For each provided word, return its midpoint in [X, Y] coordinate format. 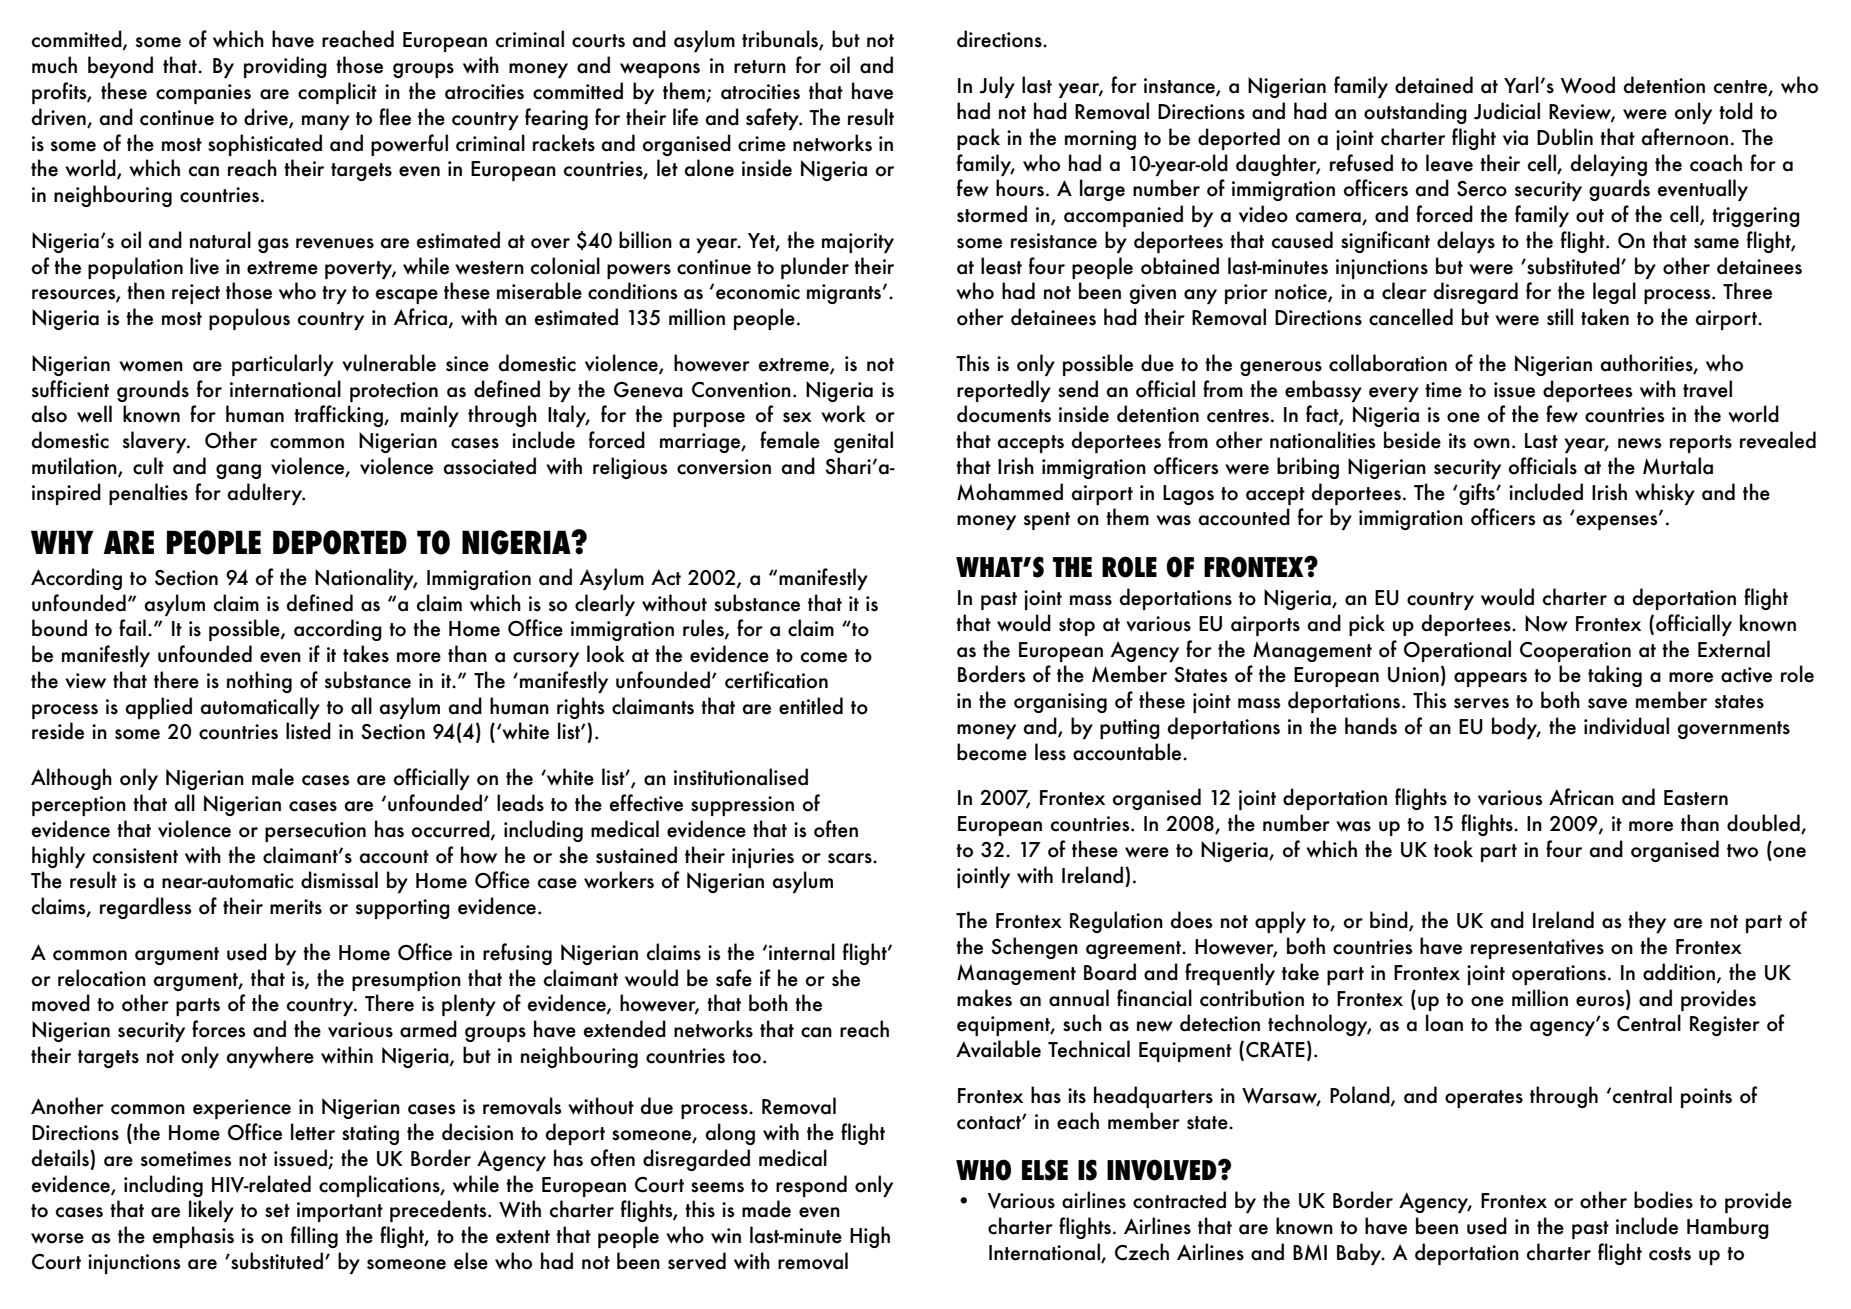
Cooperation [1575, 652]
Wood [1588, 85]
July [997, 87]
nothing [259, 682]
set [277, 1211]
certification [776, 680]
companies [203, 94]
